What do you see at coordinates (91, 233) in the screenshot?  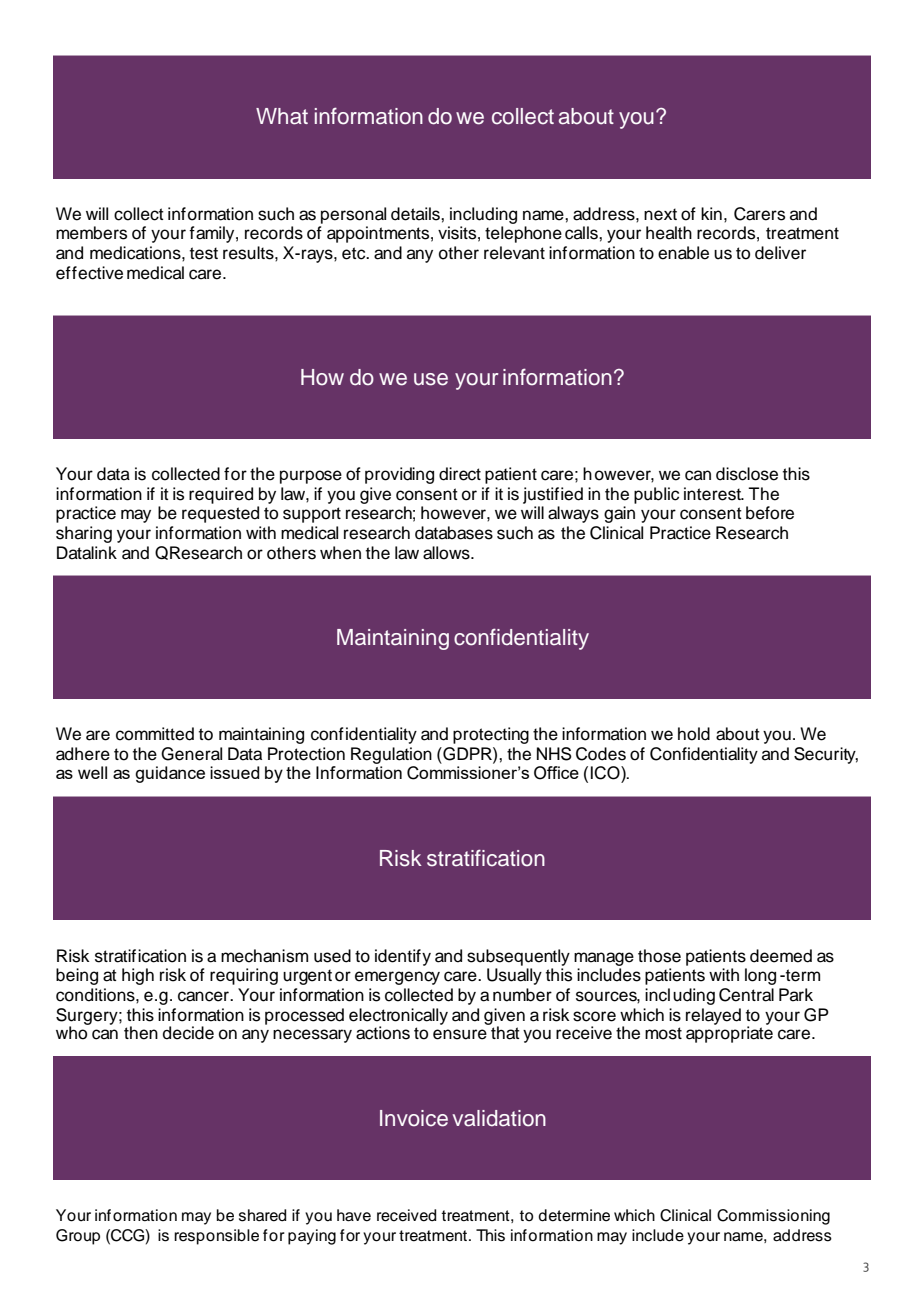 I see `members` at bounding box center [91, 233].
